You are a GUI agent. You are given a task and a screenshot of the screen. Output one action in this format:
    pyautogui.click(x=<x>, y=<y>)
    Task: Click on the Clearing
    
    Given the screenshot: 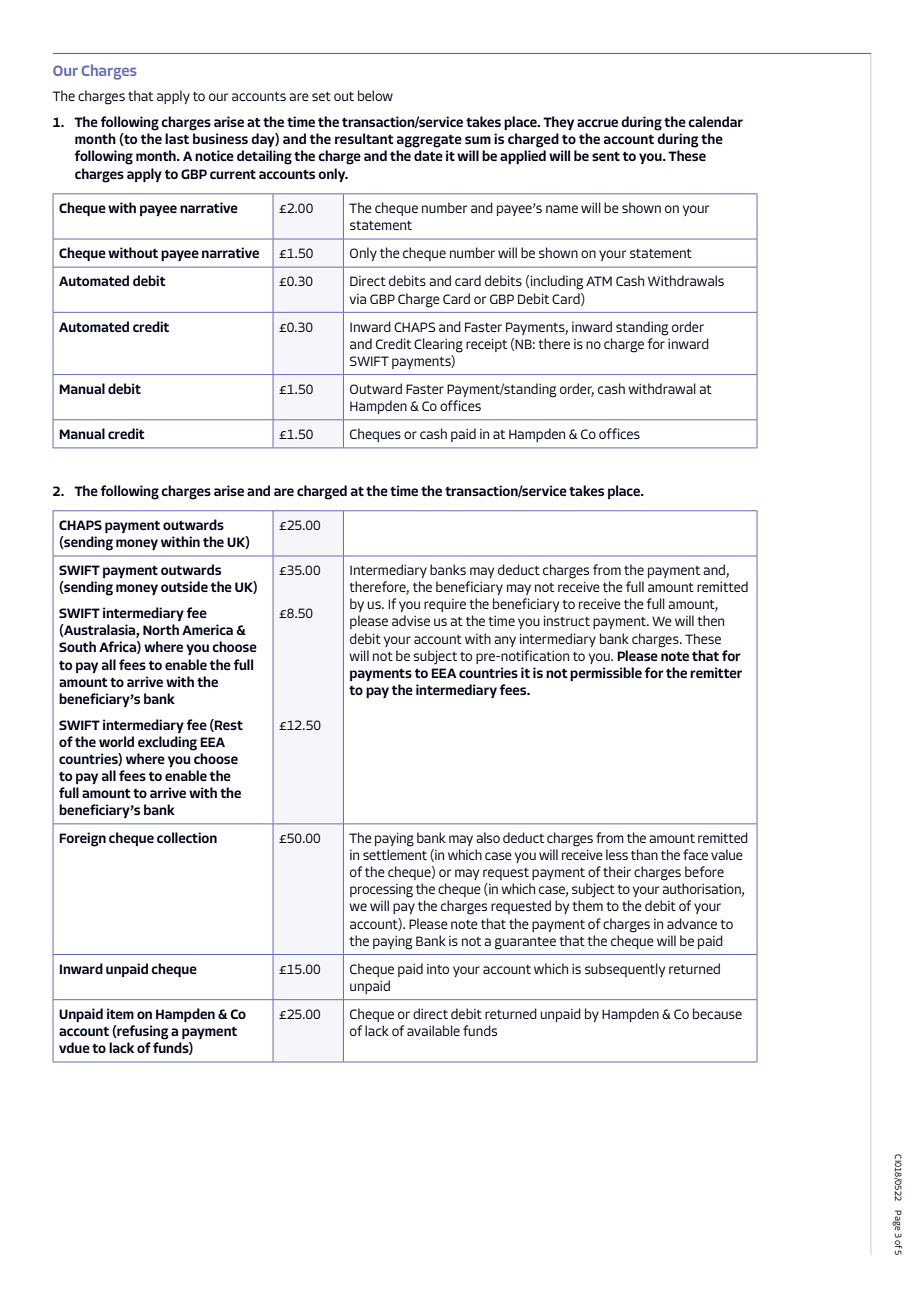 What is the action you would take?
    pyautogui.click(x=438, y=345)
